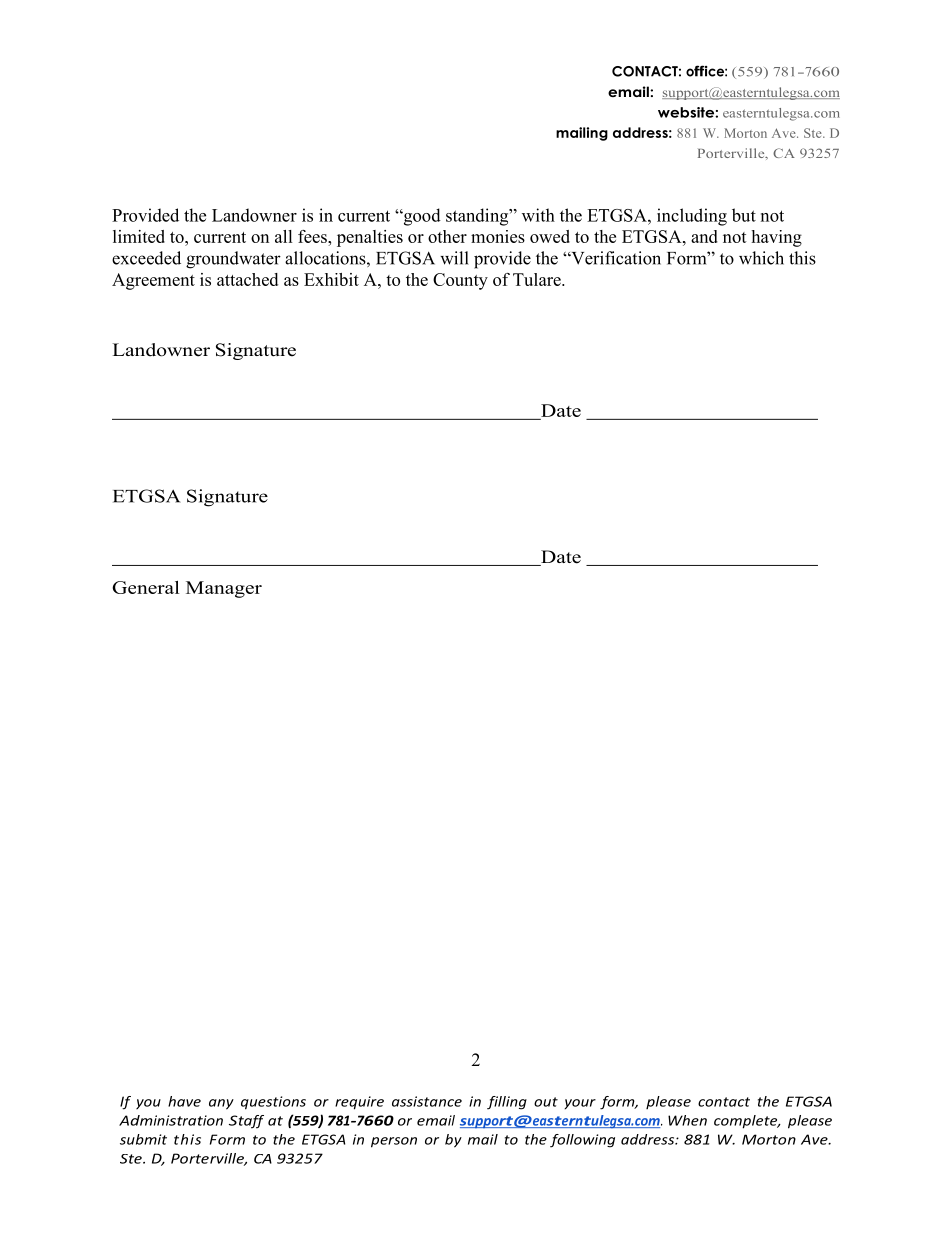 Image resolution: width=952 pixels, height=1233 pixels. Describe the element at coordinates (145, 587) in the document. I see `General` at that location.
